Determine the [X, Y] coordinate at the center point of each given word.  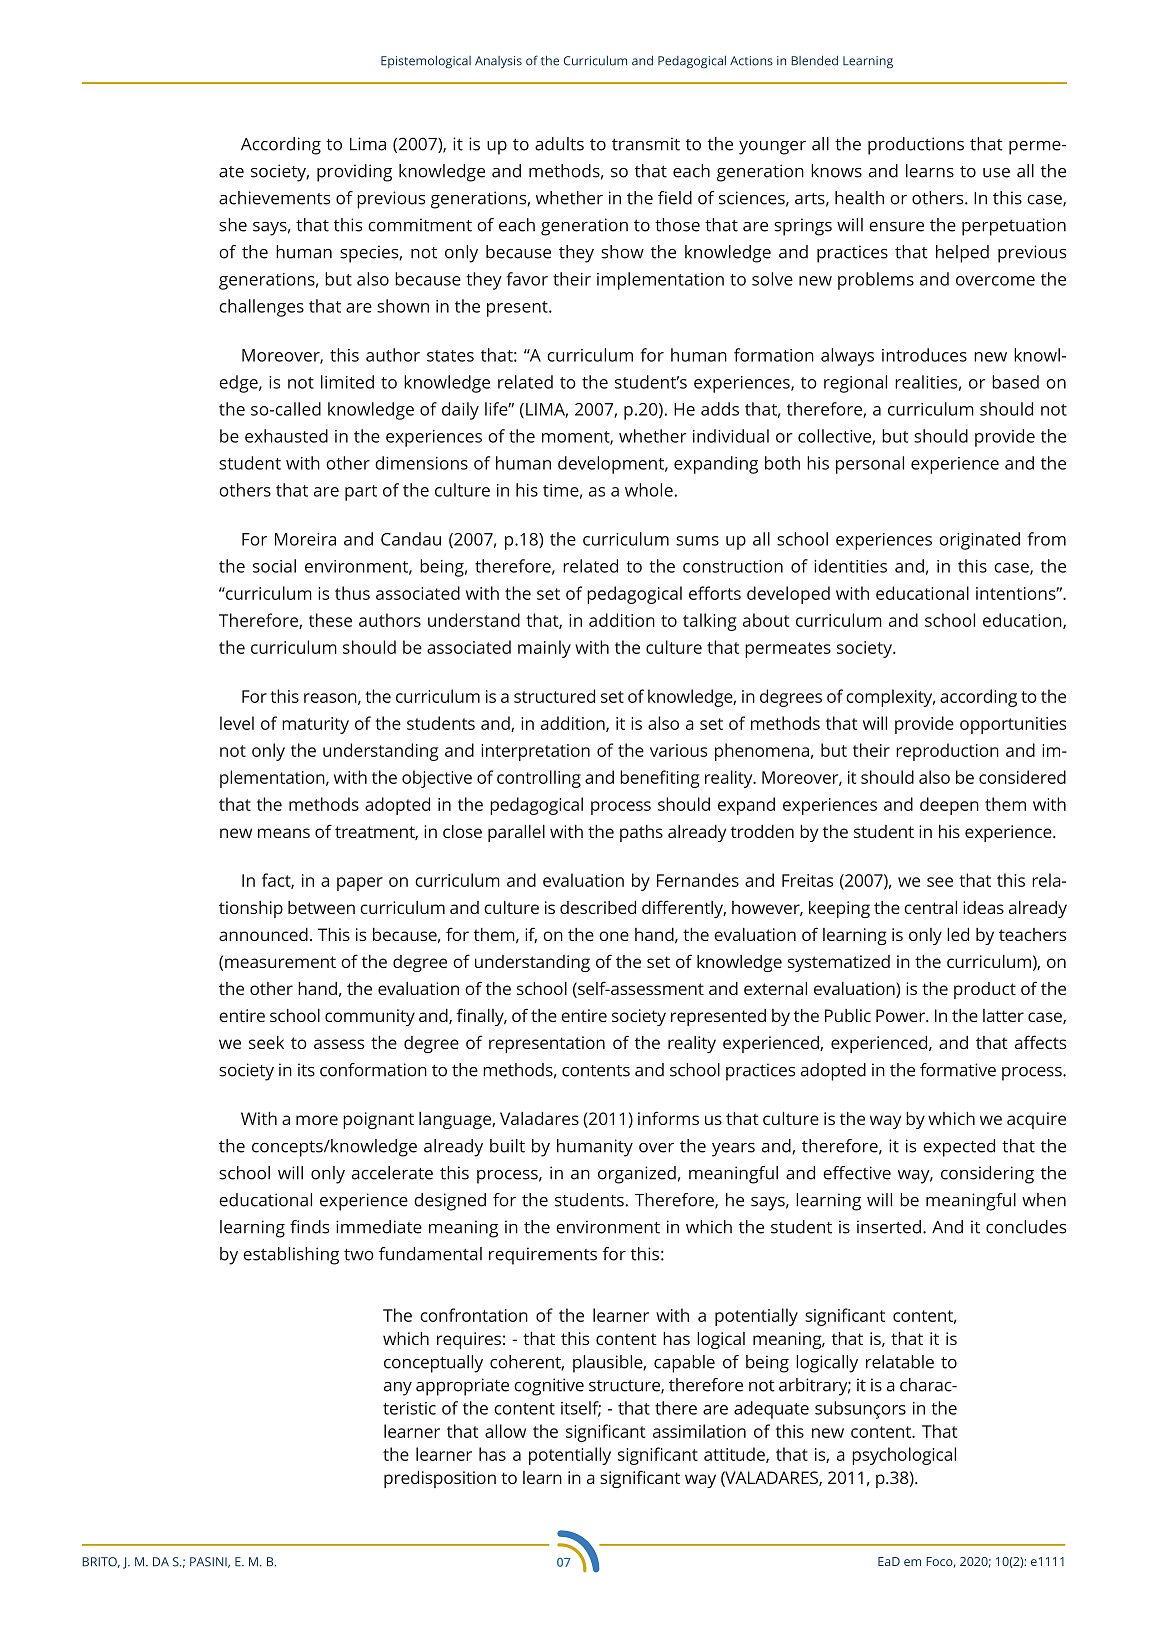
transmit [646, 144]
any [398, 1389]
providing [354, 173]
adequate [771, 1410]
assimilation [699, 1431]
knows [836, 171]
